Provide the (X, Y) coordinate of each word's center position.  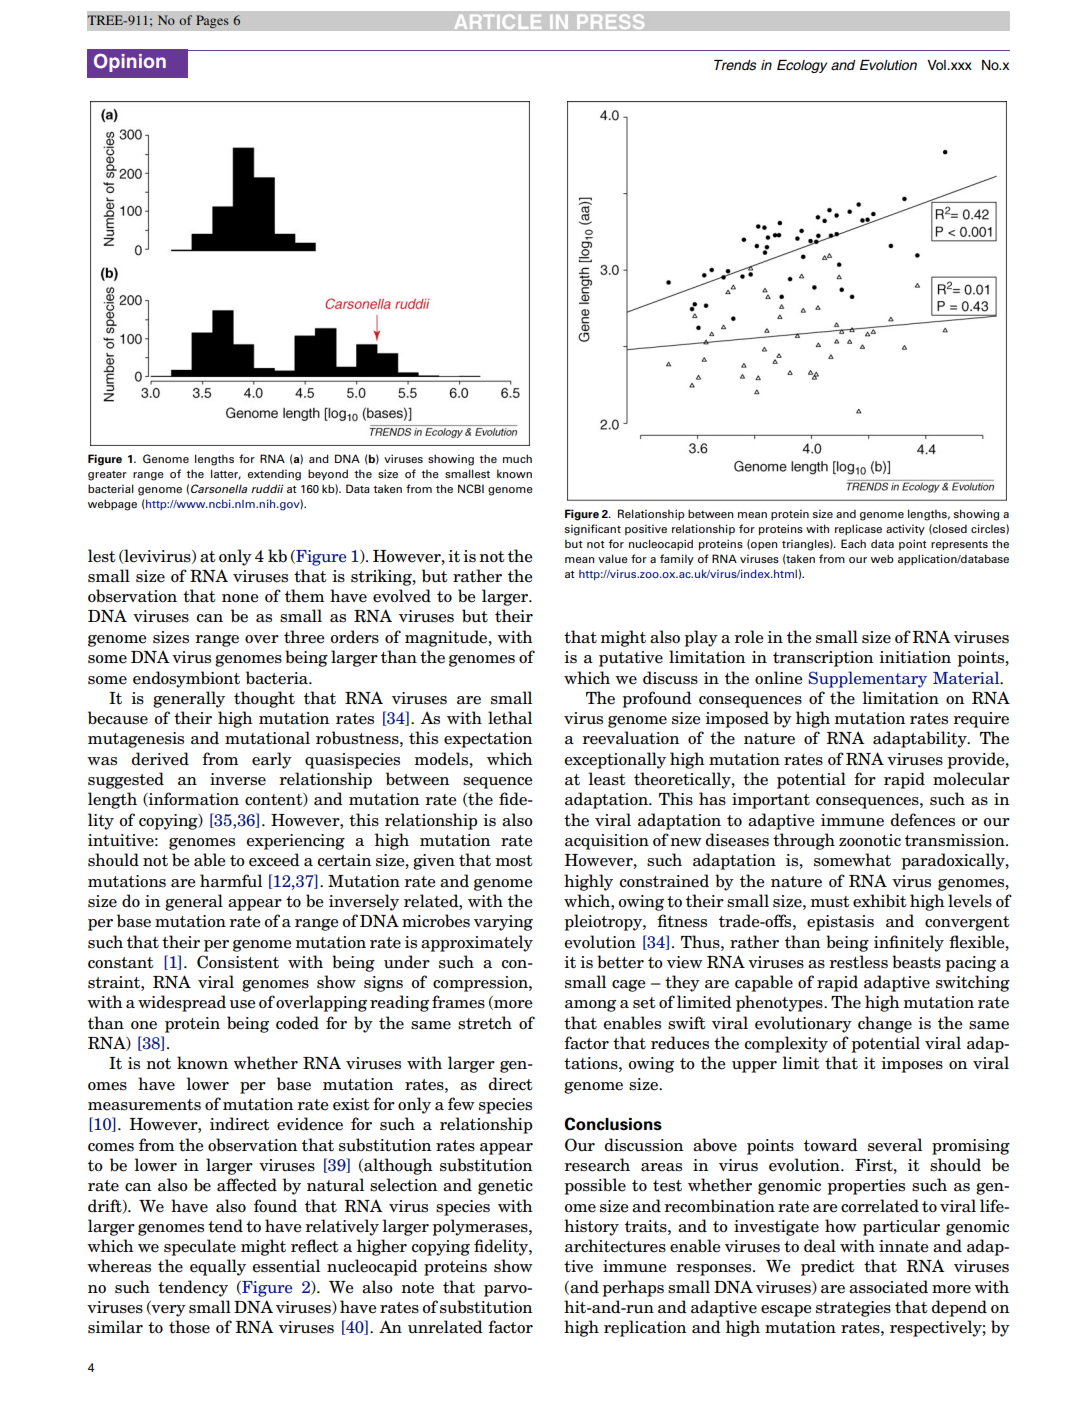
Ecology (802, 66)
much (517, 458)
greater (107, 476)
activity (905, 529)
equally (218, 1267)
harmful (231, 881)
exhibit (880, 901)
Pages (212, 21)
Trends (735, 65)
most (514, 861)
